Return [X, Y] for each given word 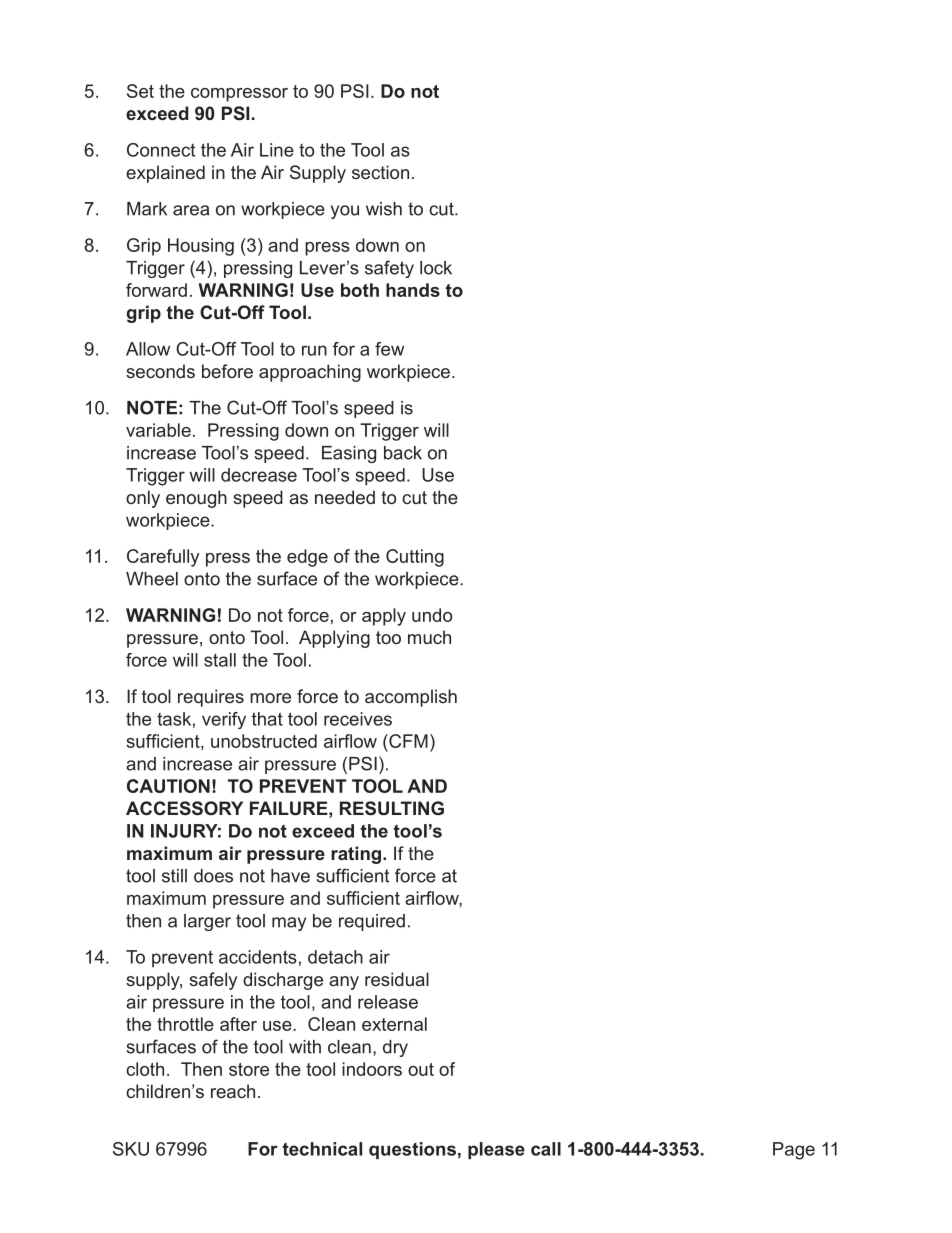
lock [436, 268]
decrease [259, 475]
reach [233, 1091]
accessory [184, 808]
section [380, 172]
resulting [392, 808]
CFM [407, 741]
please [496, 1150]
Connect [161, 150]
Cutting [415, 558]
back [403, 453]
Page [794, 1151]
